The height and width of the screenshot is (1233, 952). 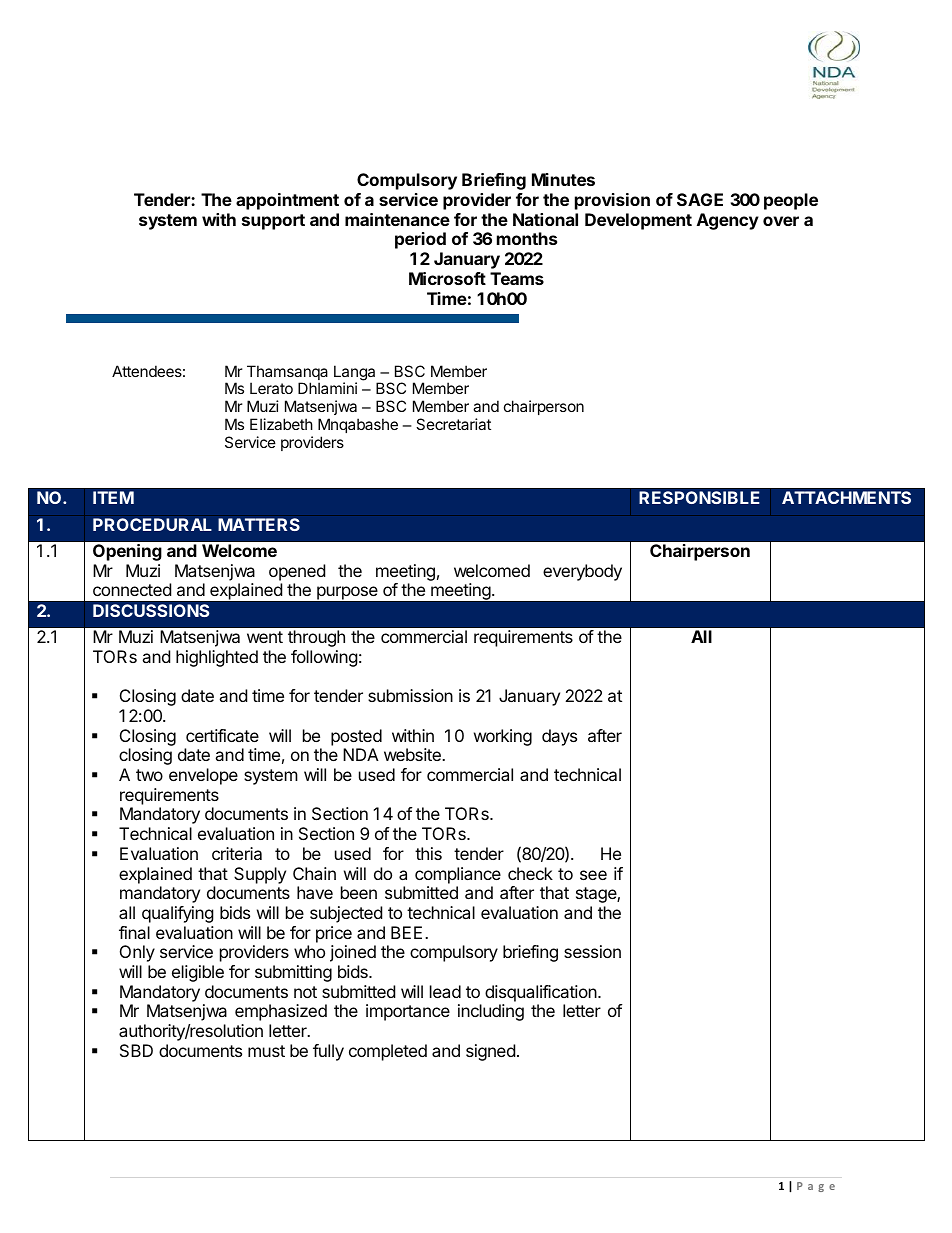 I want to click on DISCUSSIONS, so click(x=151, y=610).
